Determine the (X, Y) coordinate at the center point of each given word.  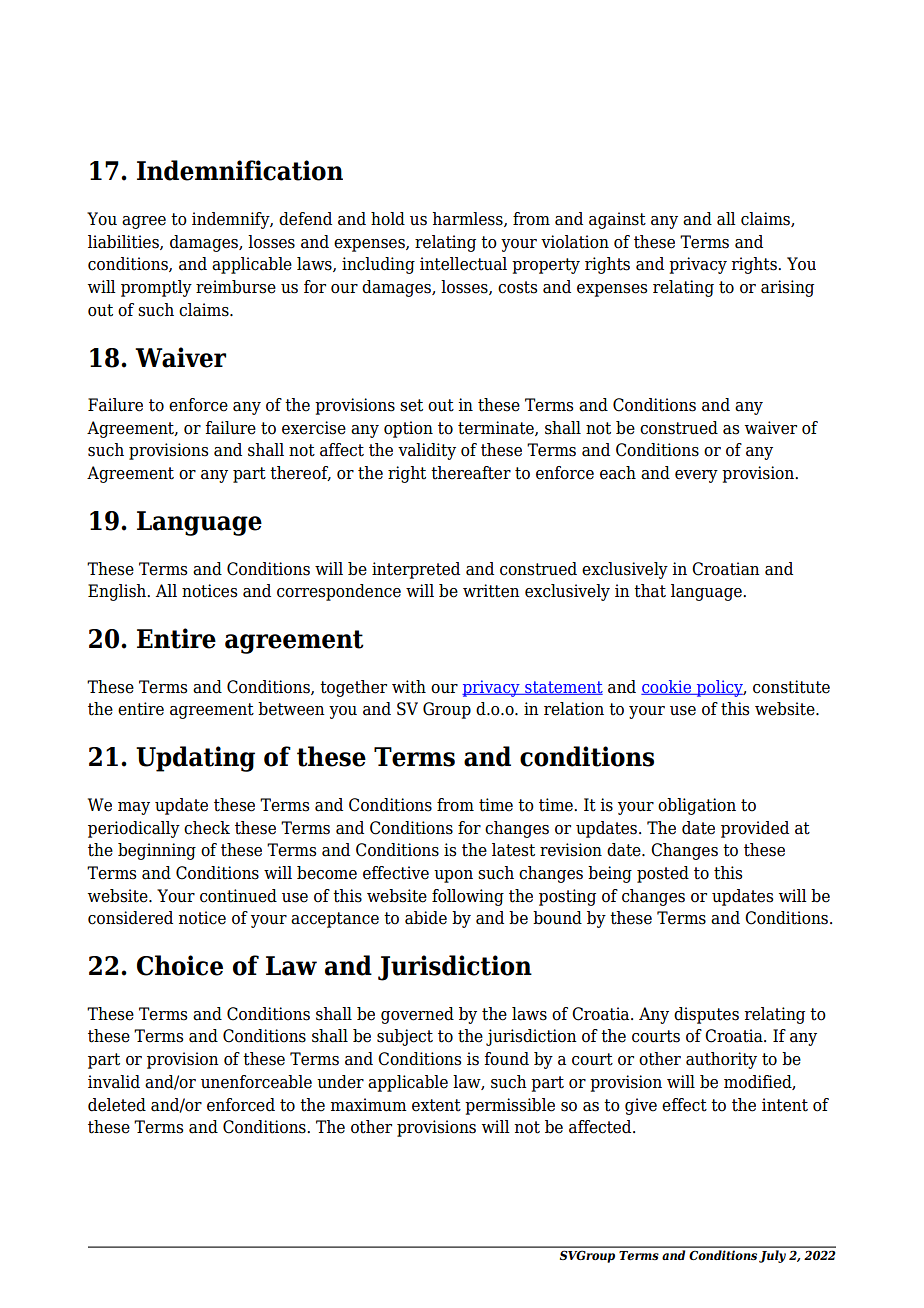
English (118, 592)
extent (436, 1105)
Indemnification (240, 170)
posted (663, 874)
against (617, 220)
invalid (114, 1082)
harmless (468, 219)
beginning (157, 851)
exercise (314, 428)
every (696, 476)
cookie (667, 687)
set (411, 405)
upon (453, 876)
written (491, 591)
